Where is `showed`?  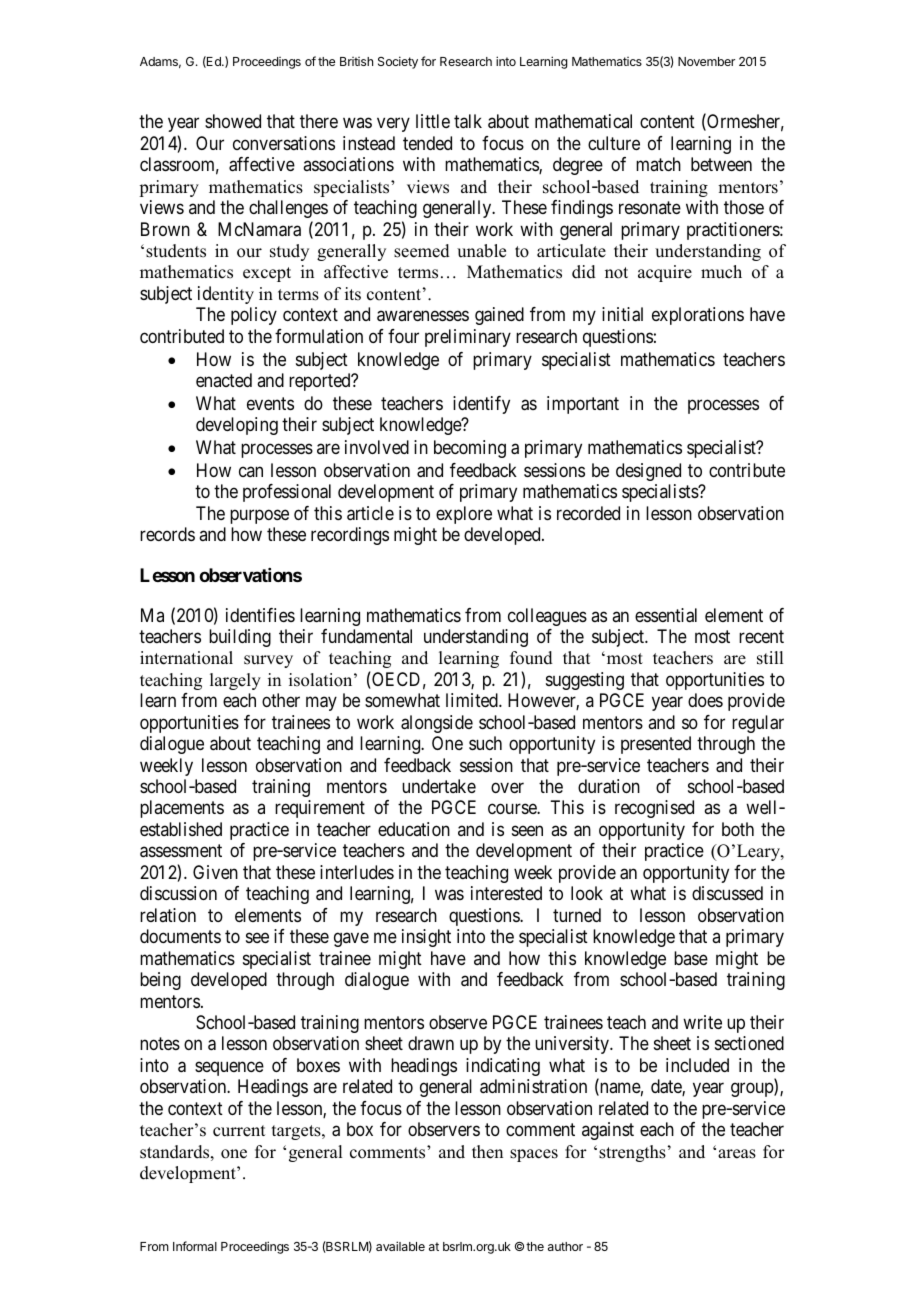 showed is located at coordinates (233, 121).
